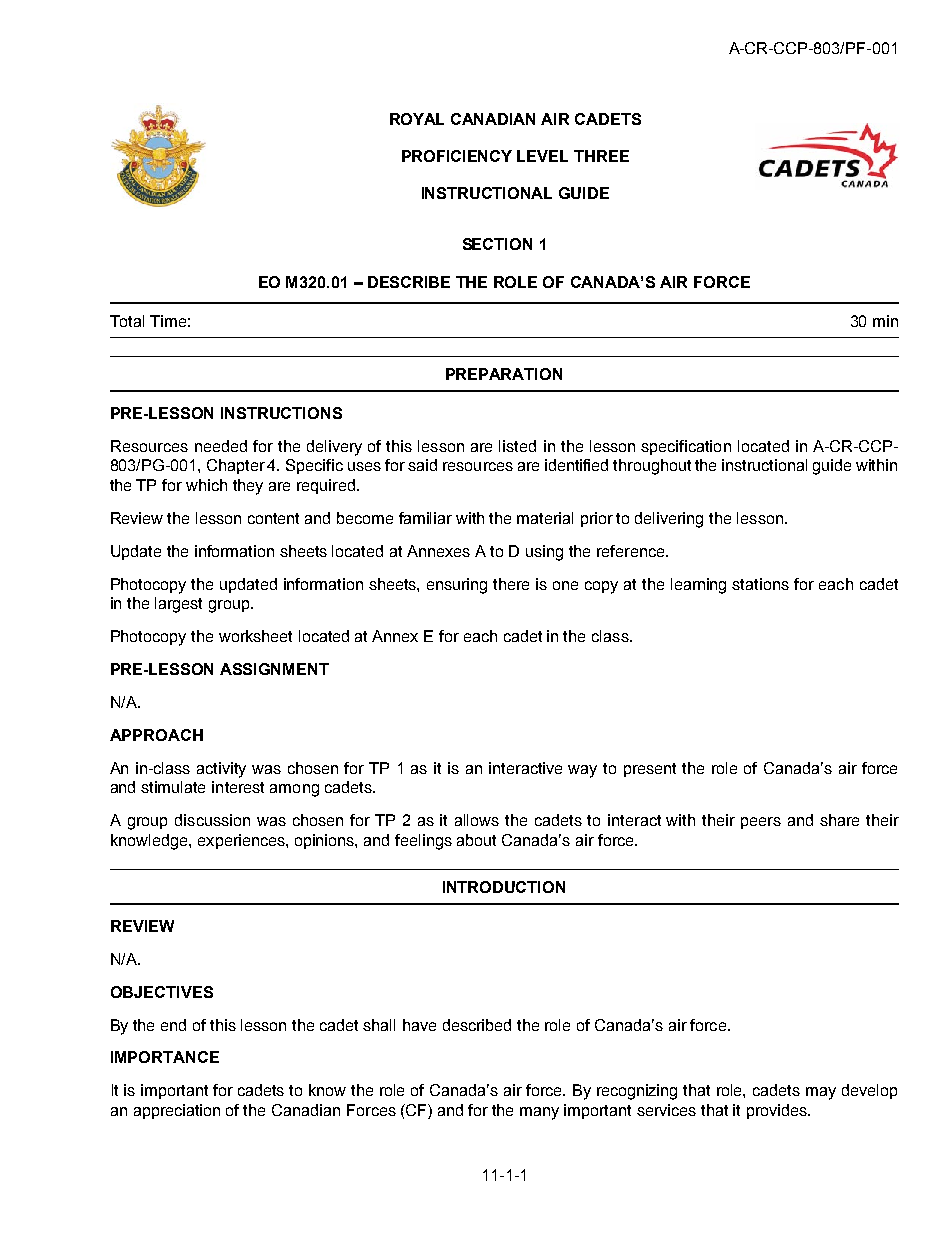 The width and height of the screenshot is (952, 1233). I want to click on ROYAL, so click(417, 119).
